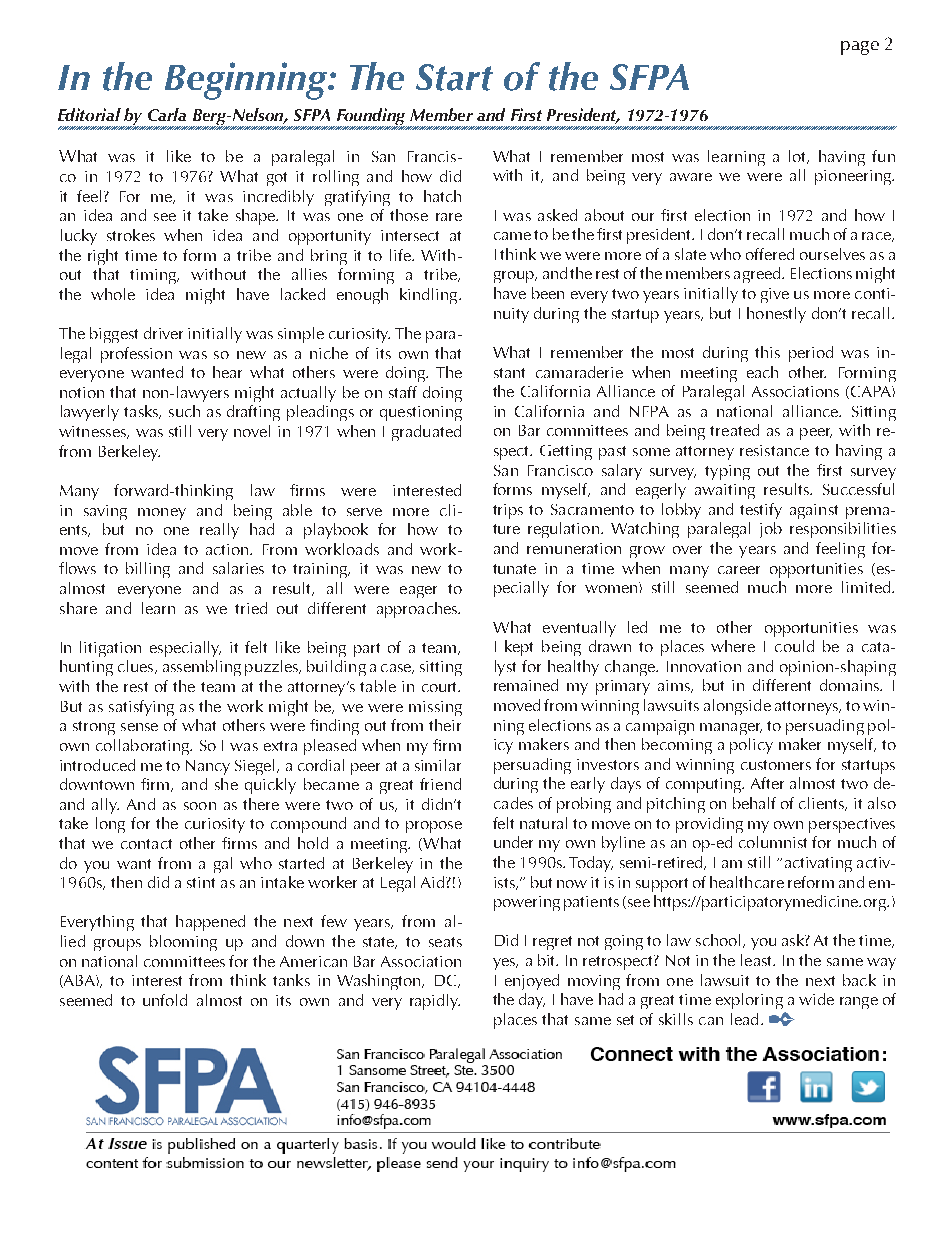 The height and width of the image is (1233, 952). Describe the element at coordinates (508, 511) in the image. I see `trips` at that location.
